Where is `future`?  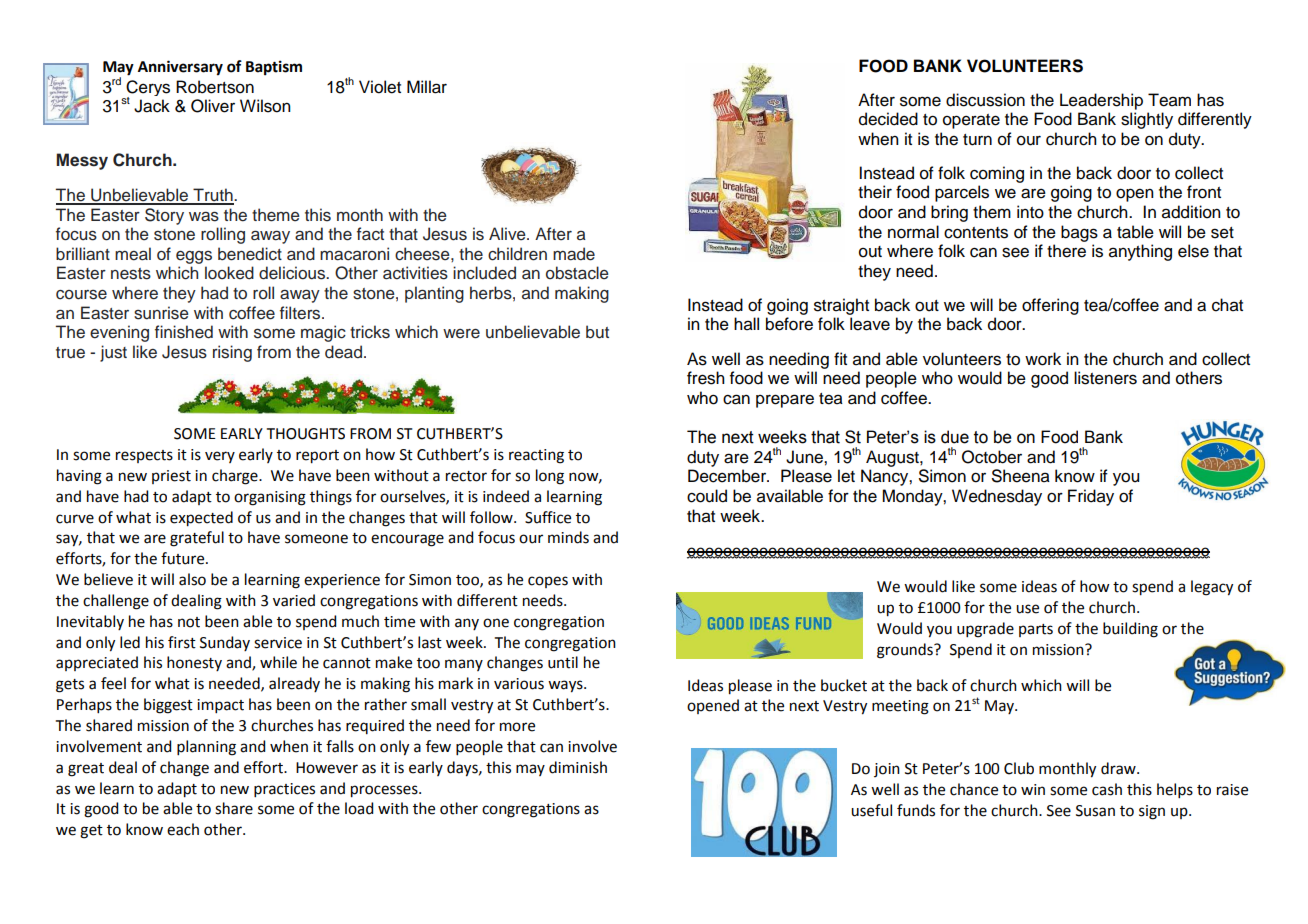 future is located at coordinates (184, 558).
